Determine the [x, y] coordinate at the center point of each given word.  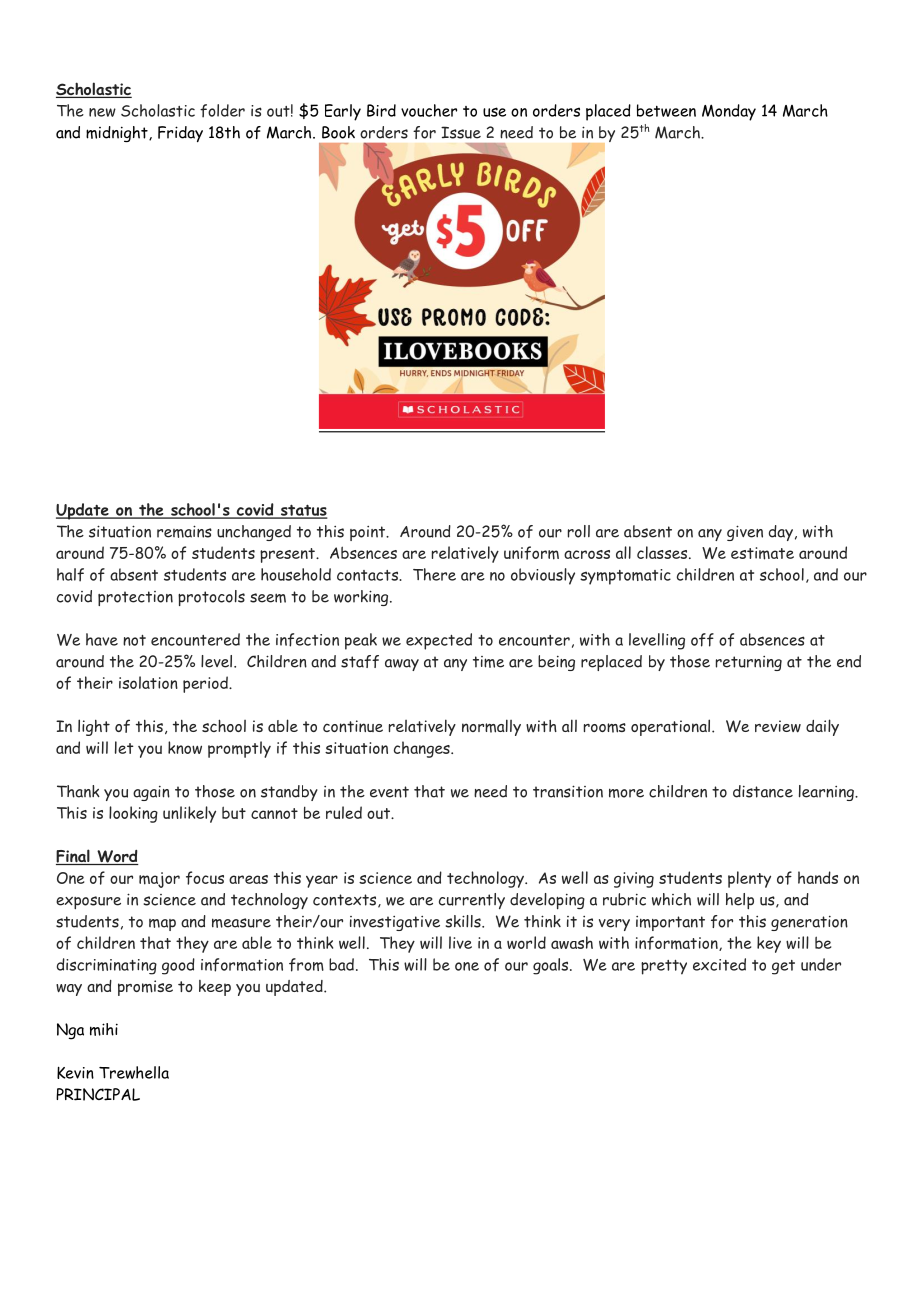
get [783, 967]
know [185, 747]
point [368, 533]
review [778, 726]
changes [423, 749]
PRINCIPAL [98, 1094]
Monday [729, 112]
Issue [461, 132]
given [745, 533]
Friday [180, 134]
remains [184, 531]
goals [552, 966]
